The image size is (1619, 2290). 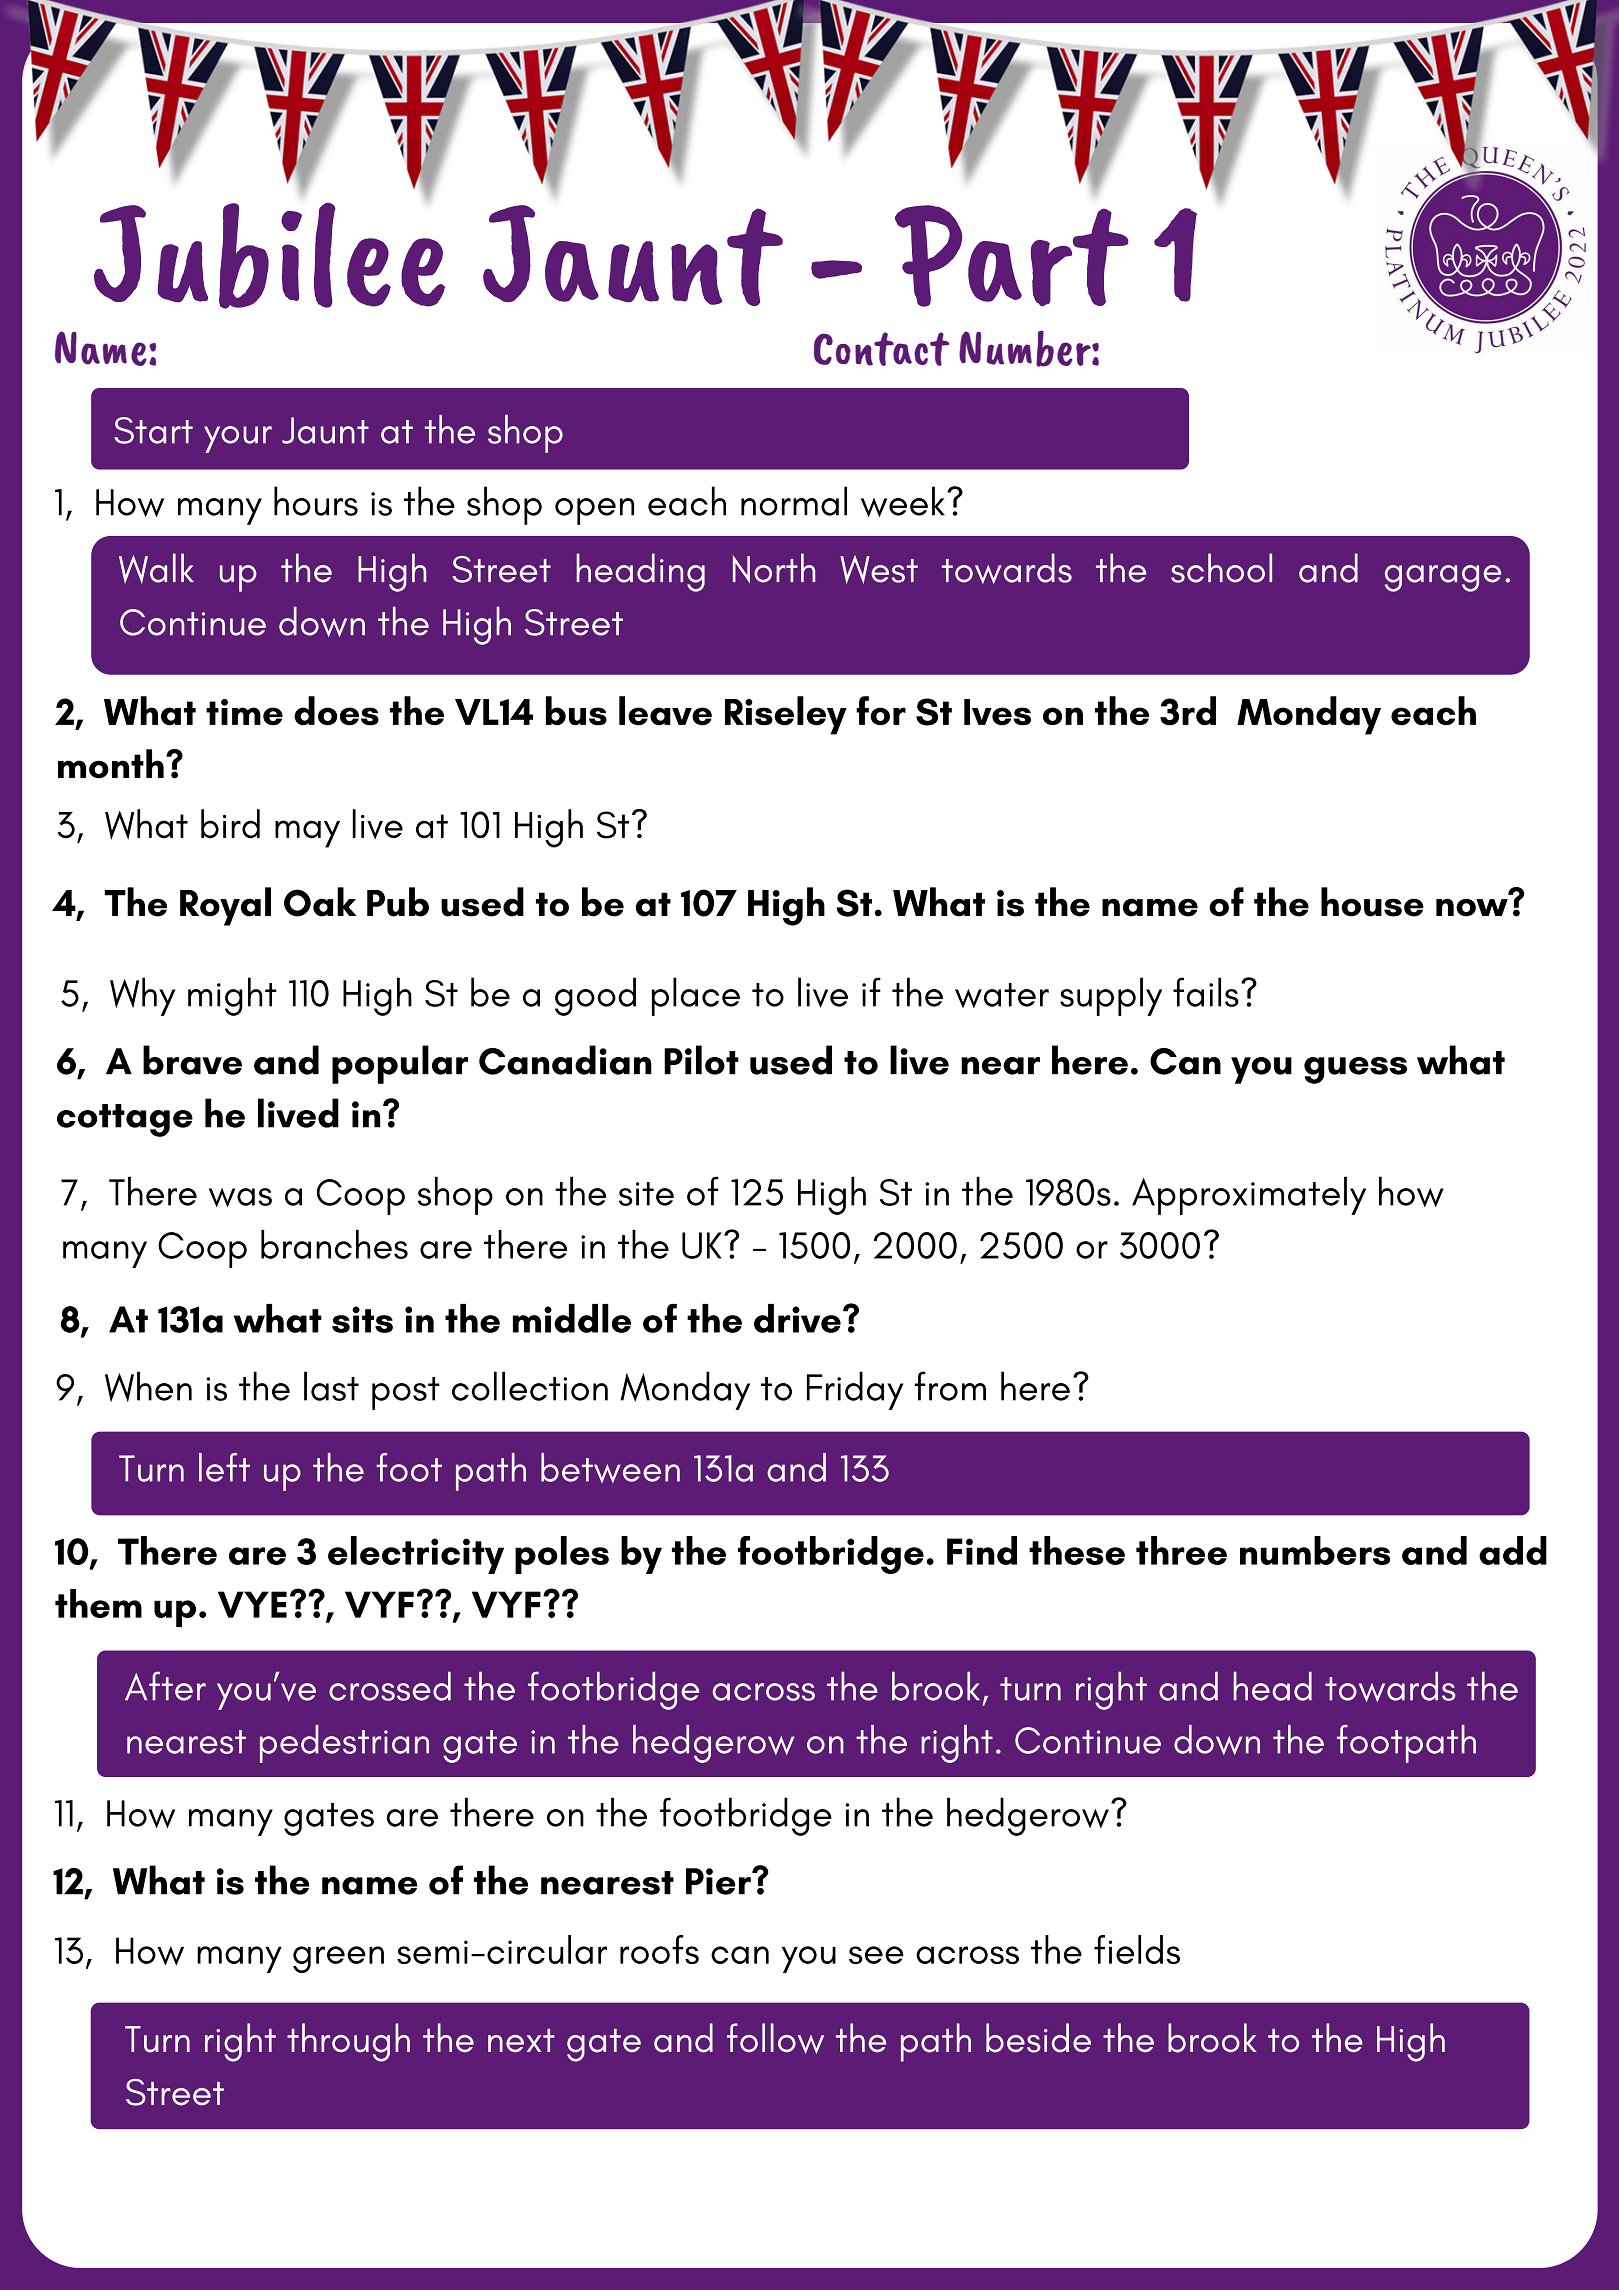 I want to click on Contact, so click(x=881, y=349).
